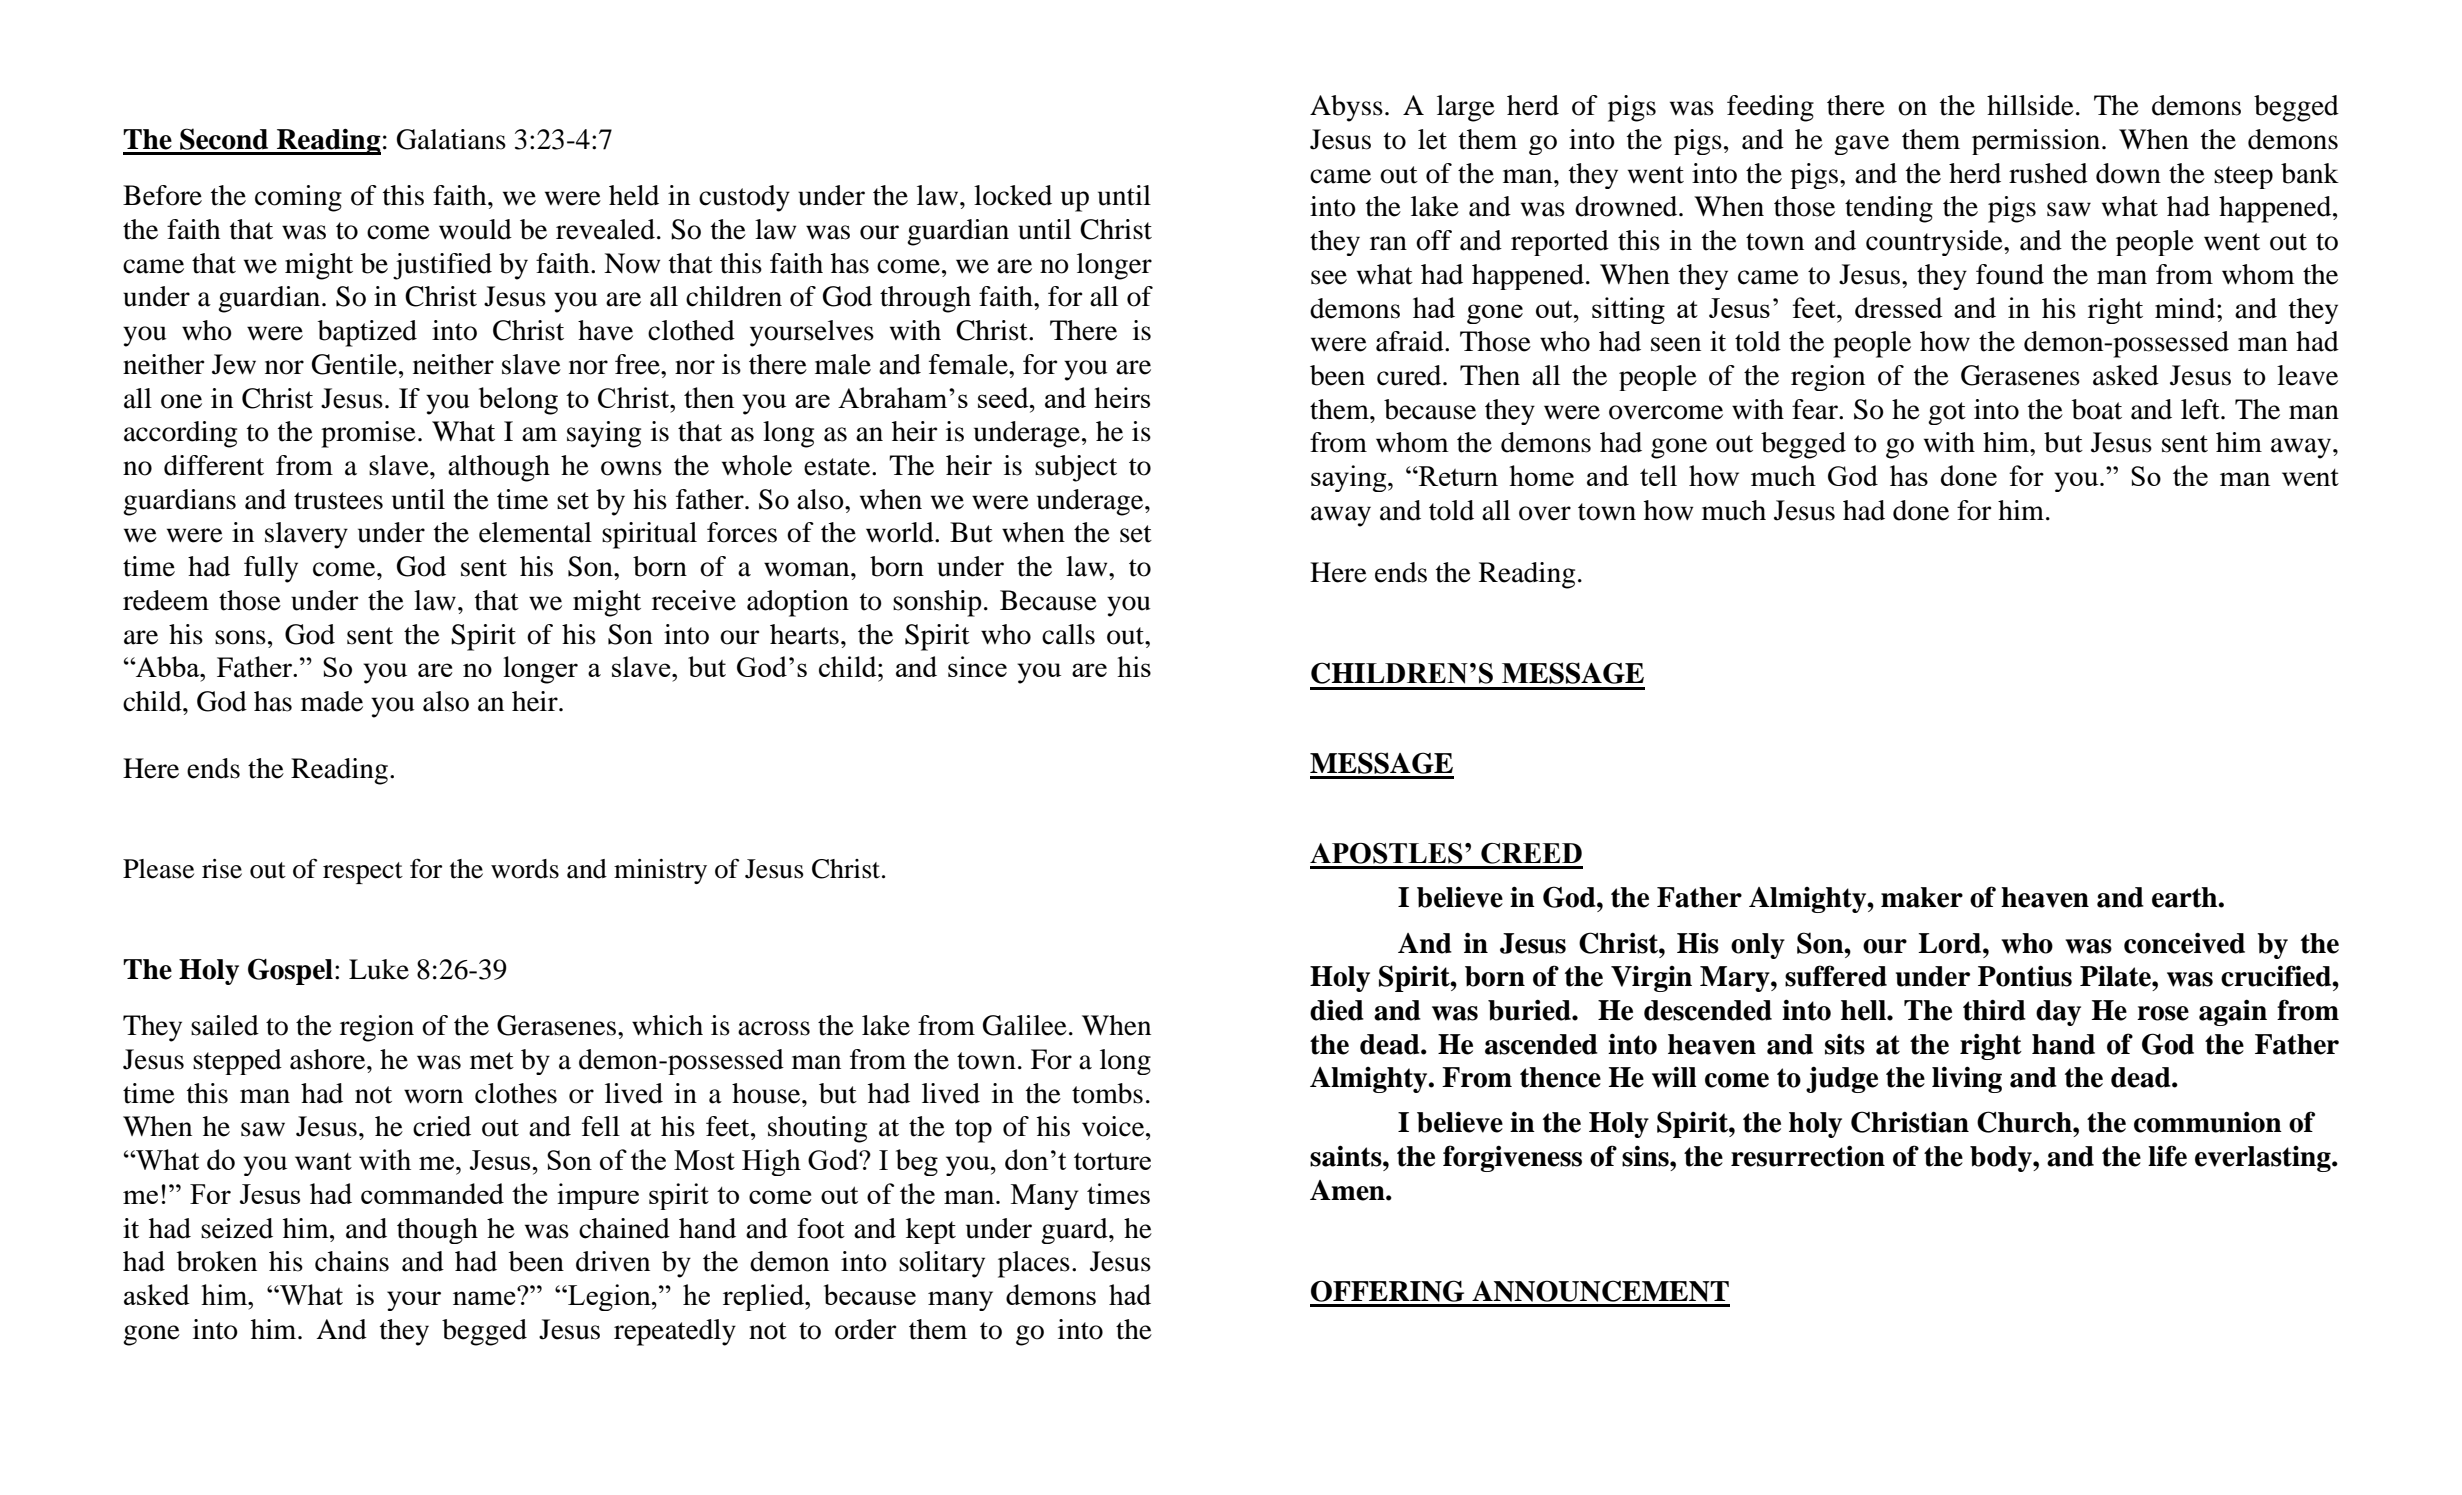 This image has height=1495, width=2462. What do you see at coordinates (2036, 142) in the image?
I see `permission` at bounding box center [2036, 142].
